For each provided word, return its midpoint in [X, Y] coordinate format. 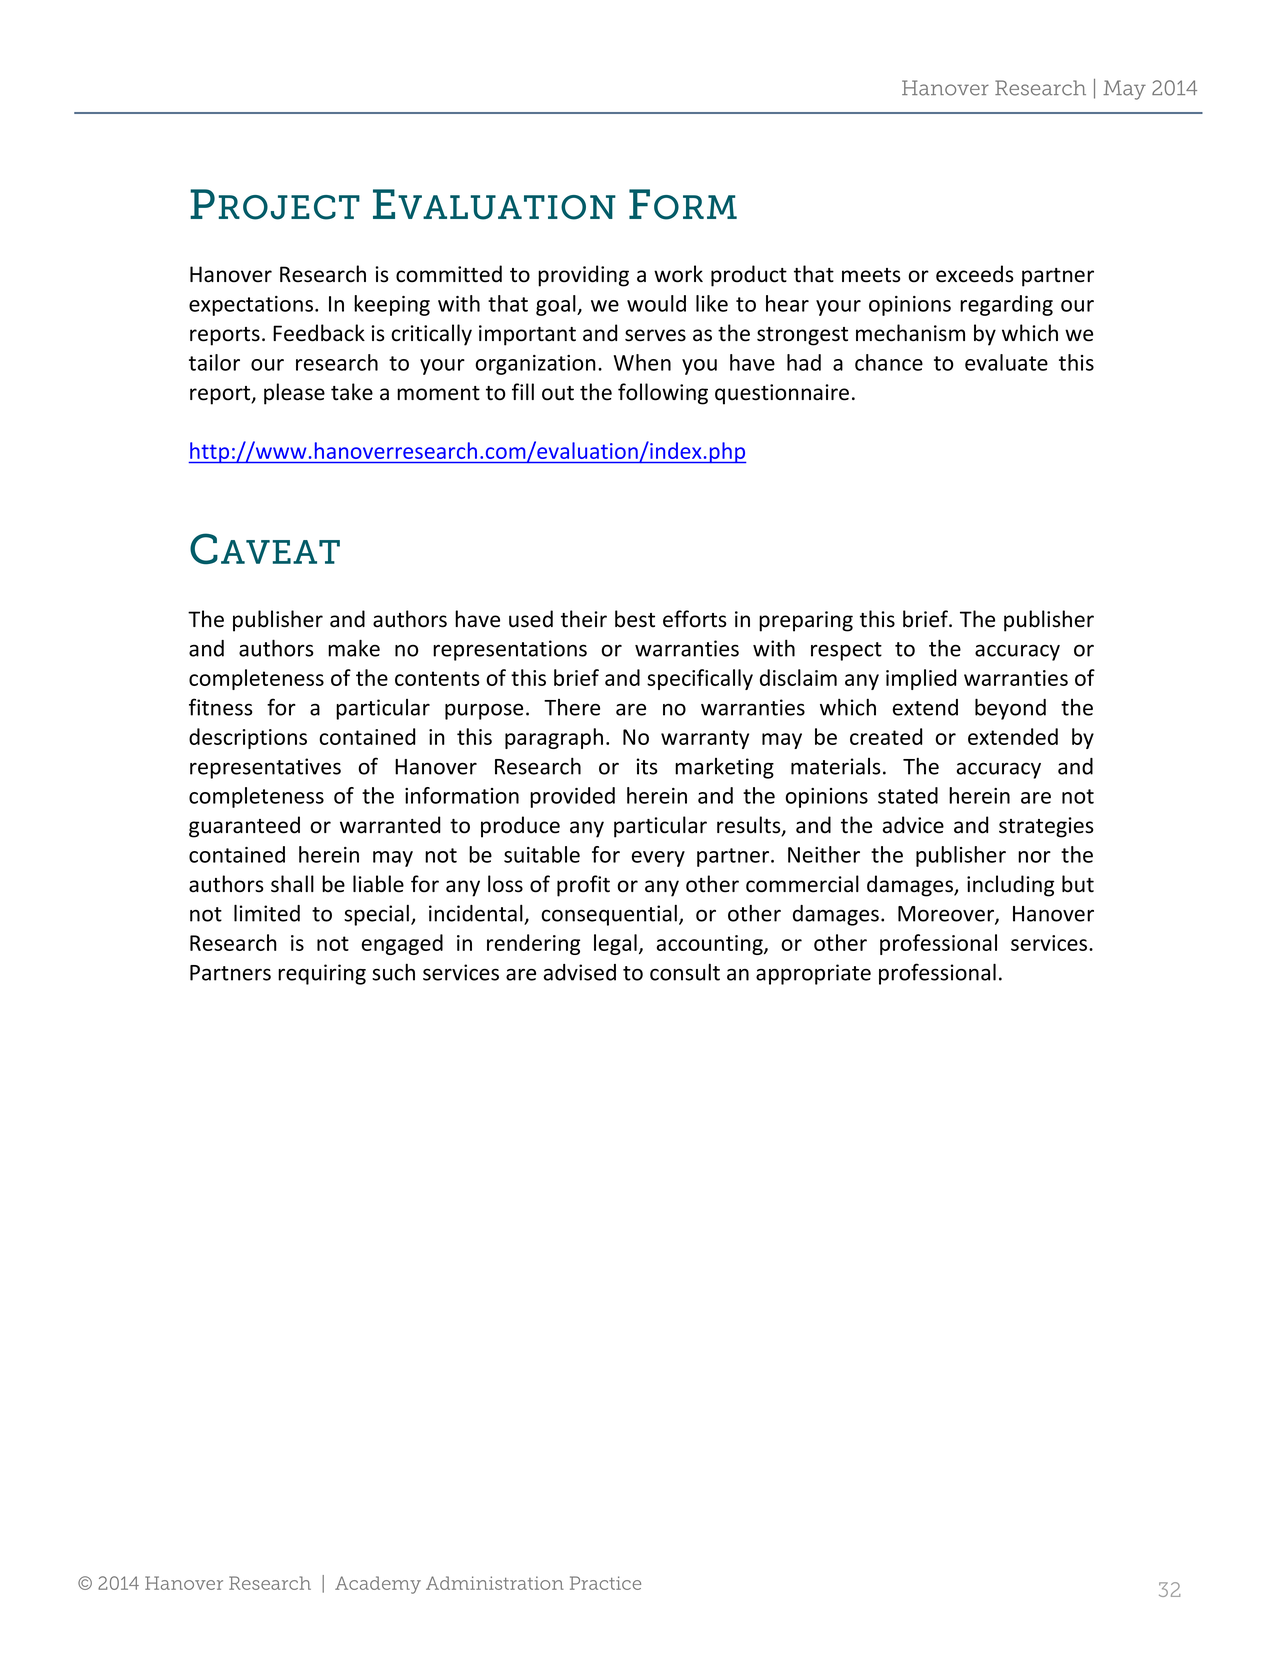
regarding [1006, 305]
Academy [378, 1585]
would [656, 303]
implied [921, 679]
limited [267, 913]
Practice [605, 1583]
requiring [322, 974]
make [354, 648]
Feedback [319, 333]
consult [685, 972]
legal [615, 944]
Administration [495, 1583]
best [635, 619]
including [1010, 886]
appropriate [813, 974]
